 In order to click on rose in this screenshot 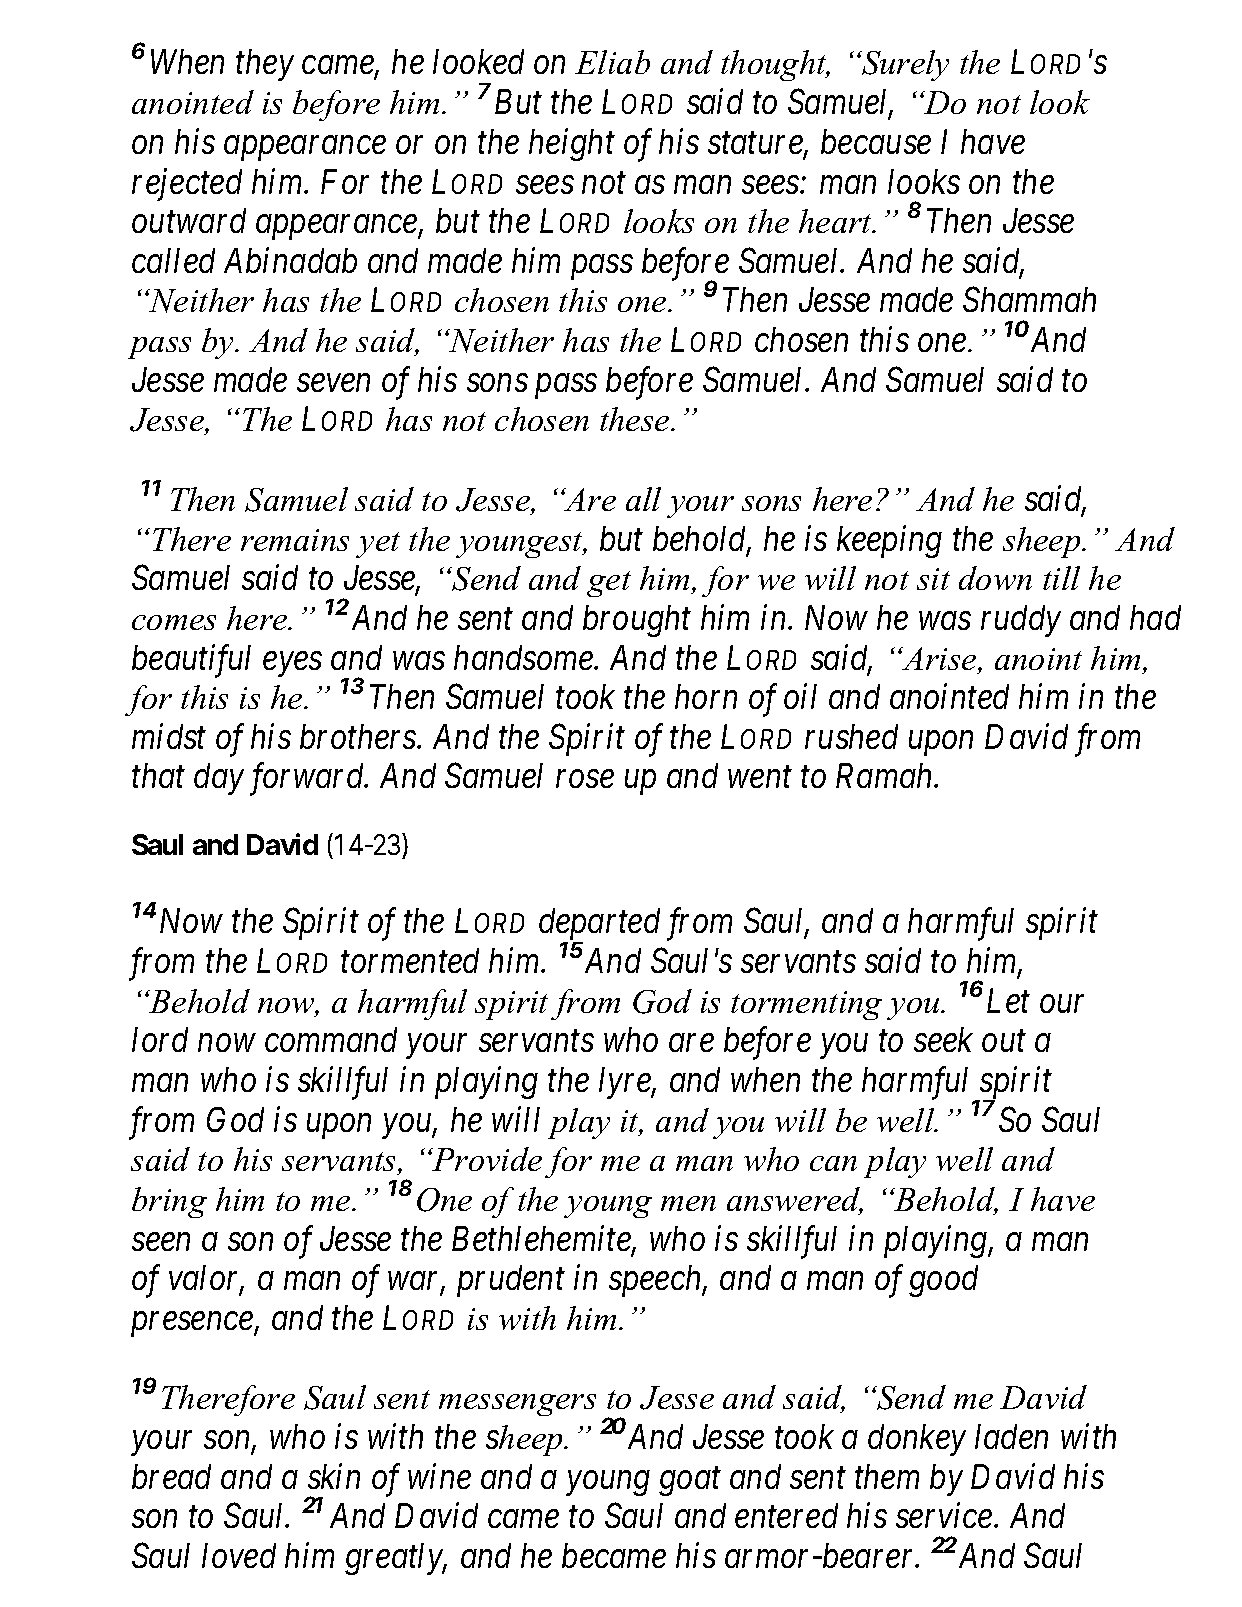, I will do `click(585, 779)`.
